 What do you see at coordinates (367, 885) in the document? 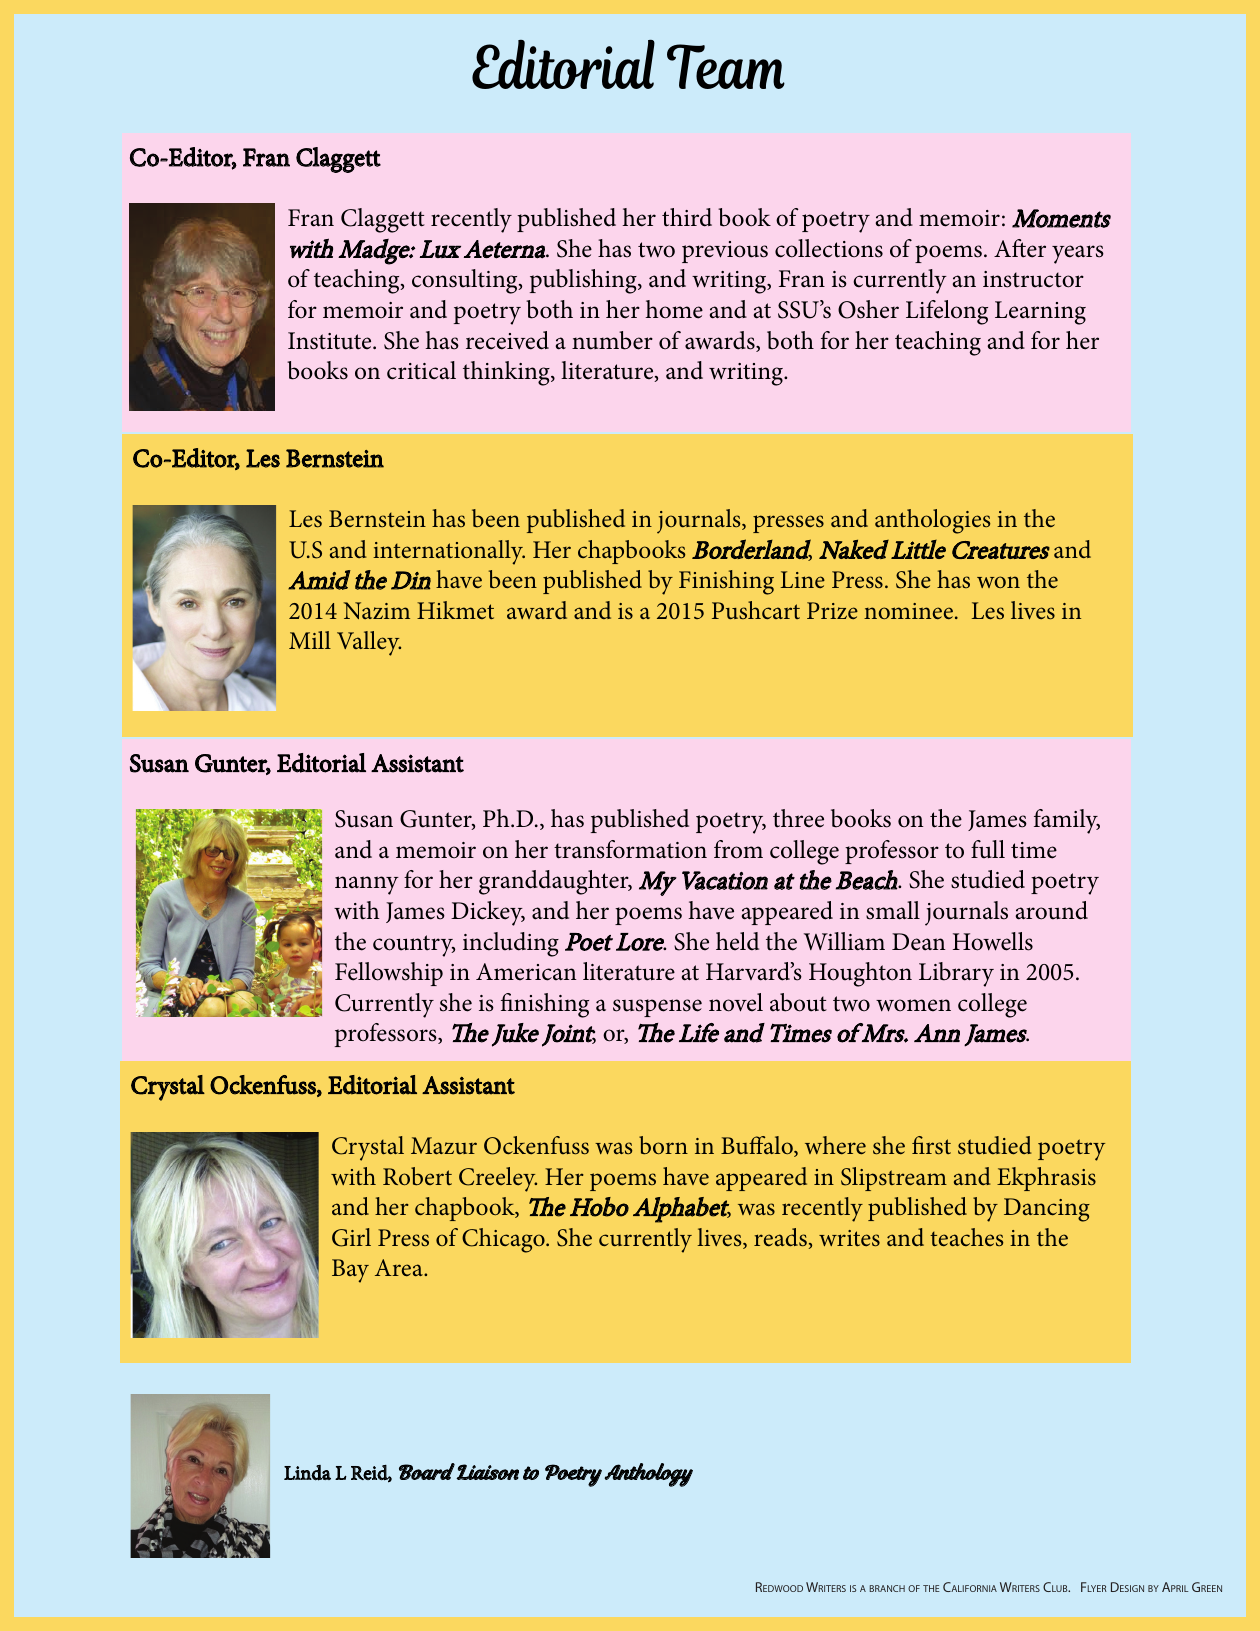
I see `nanny` at bounding box center [367, 885].
